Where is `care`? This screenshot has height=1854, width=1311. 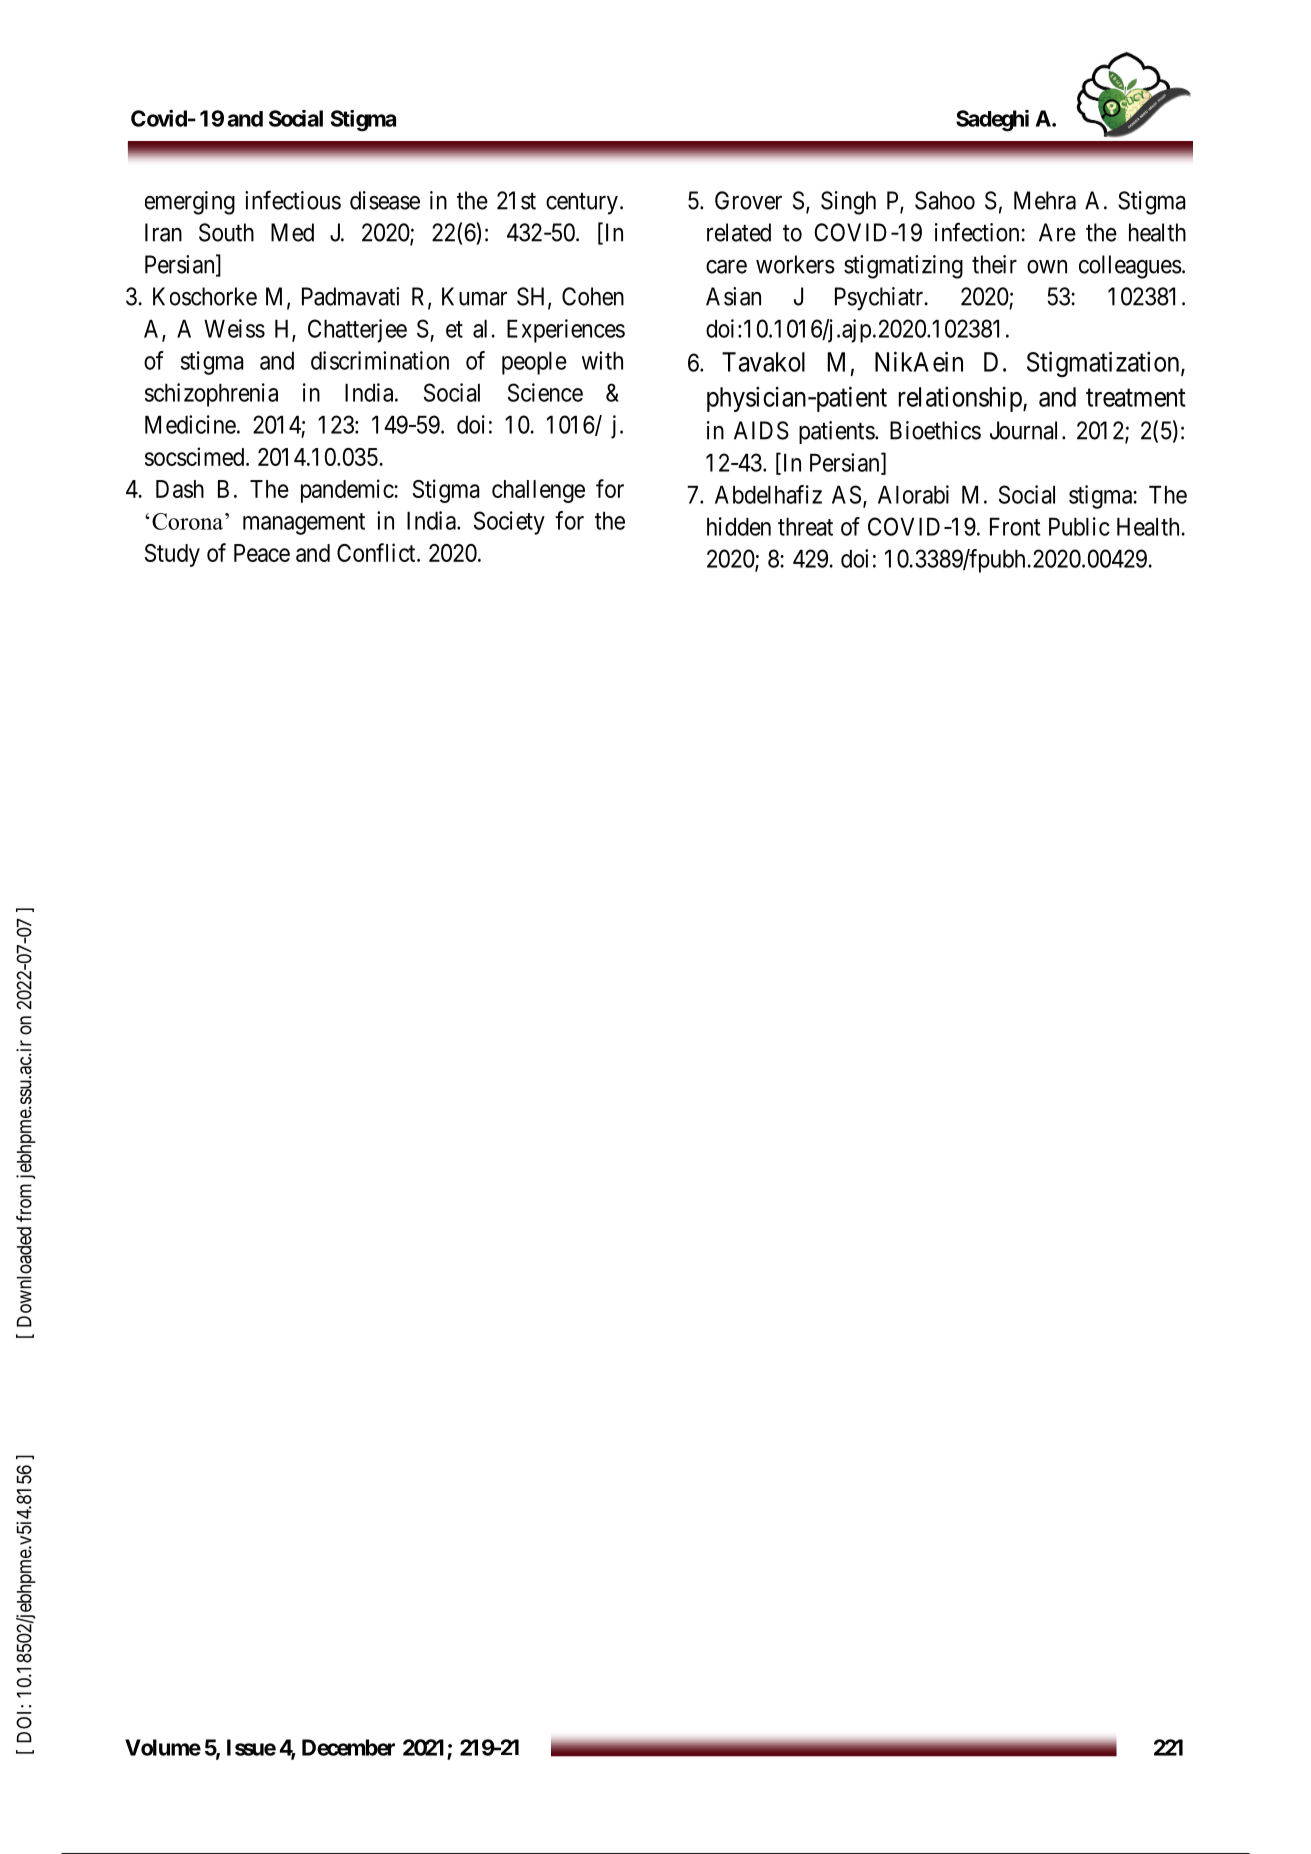
care is located at coordinates (726, 267).
